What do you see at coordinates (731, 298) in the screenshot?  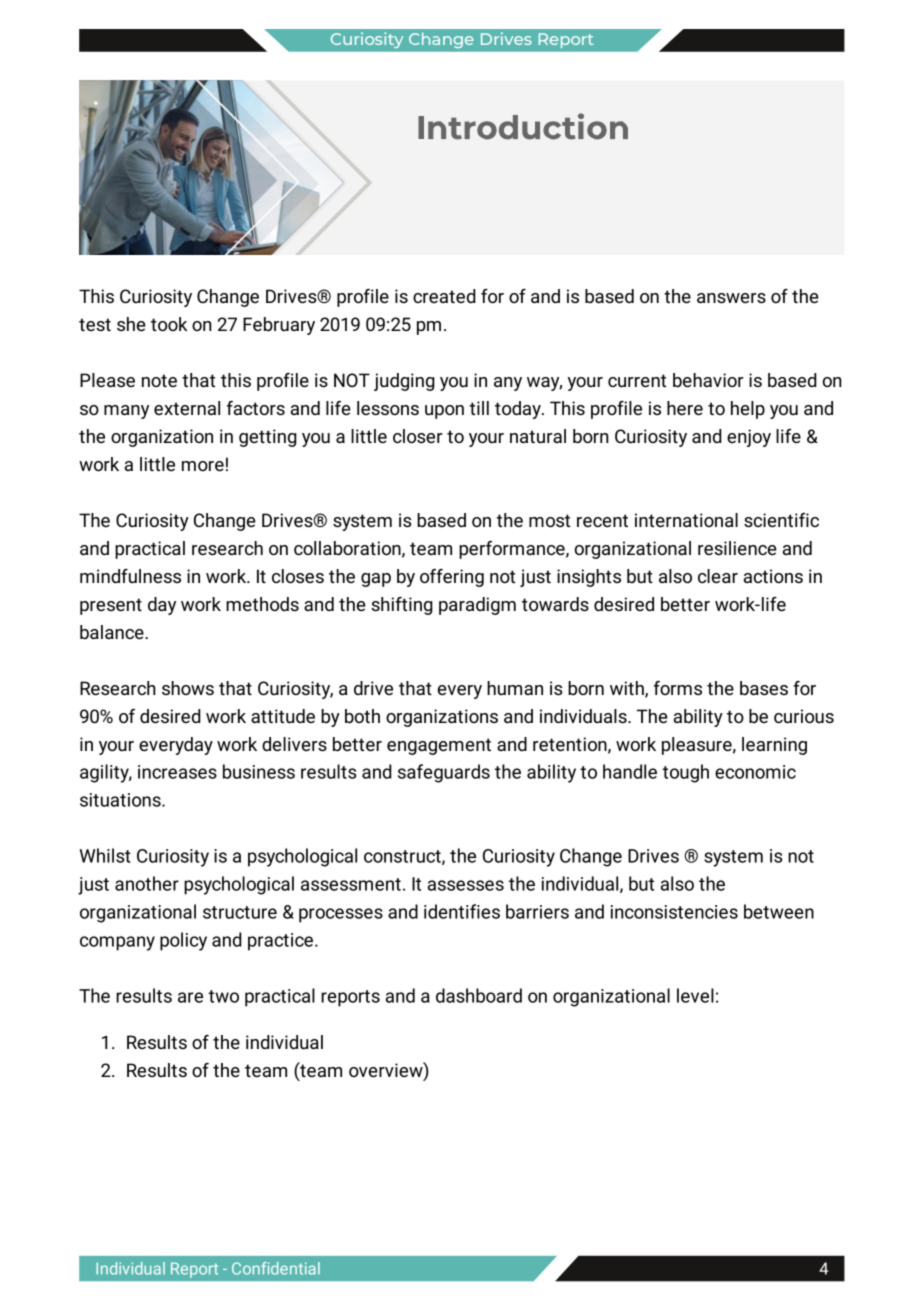 I see `answers` at bounding box center [731, 298].
